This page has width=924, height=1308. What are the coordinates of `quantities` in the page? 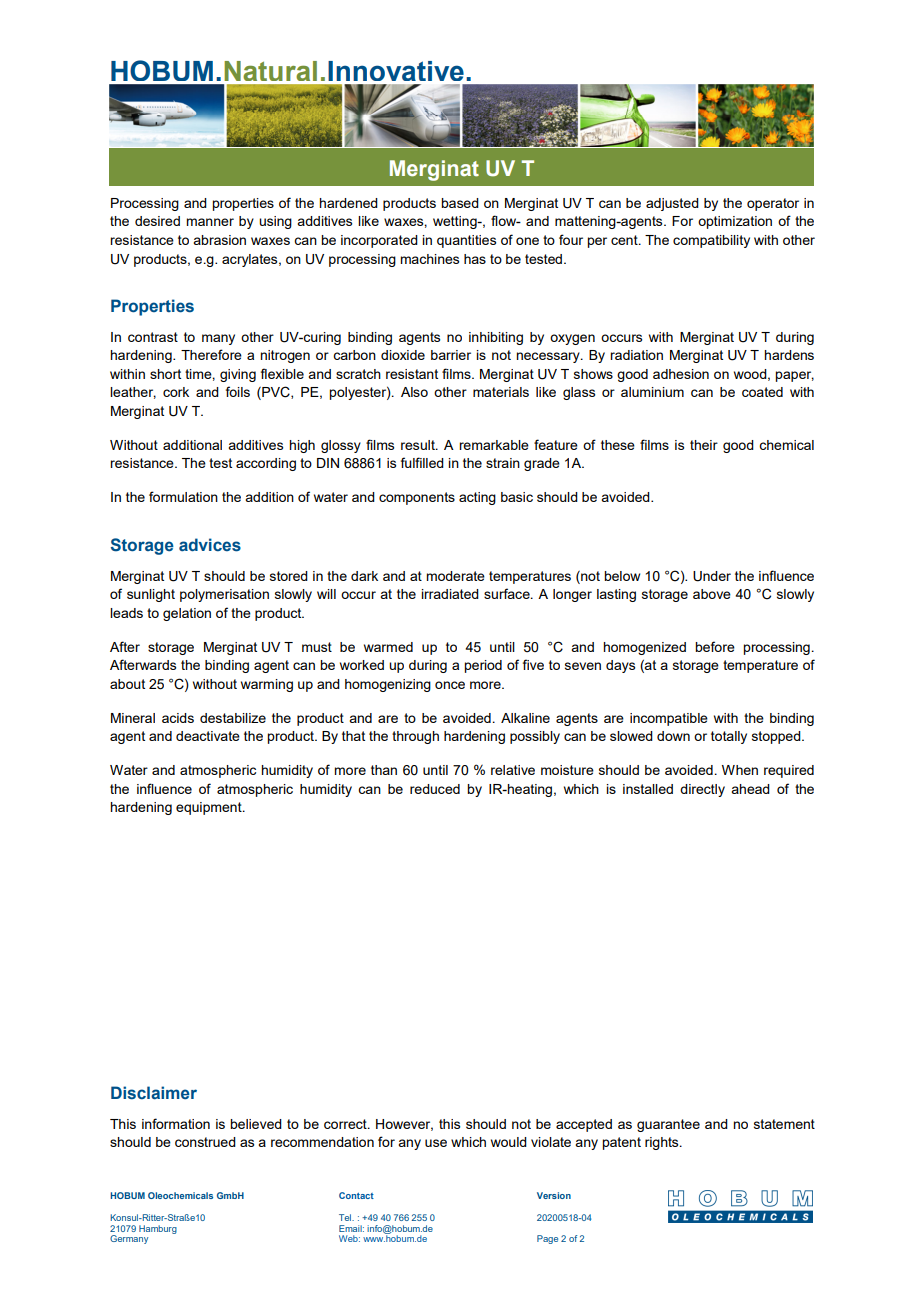 It's located at (466, 241).
